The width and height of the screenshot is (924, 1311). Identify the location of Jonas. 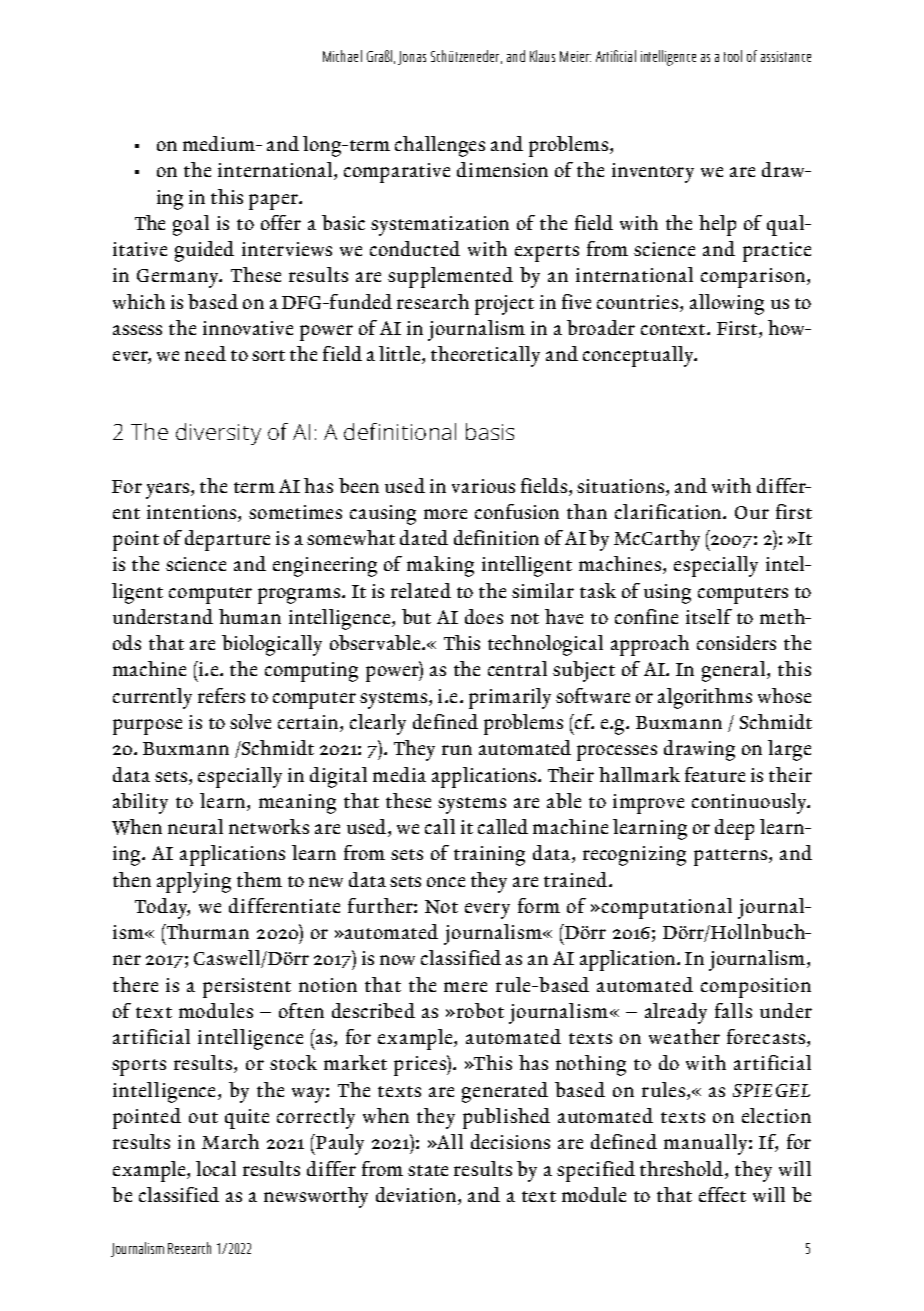
(412, 58).
